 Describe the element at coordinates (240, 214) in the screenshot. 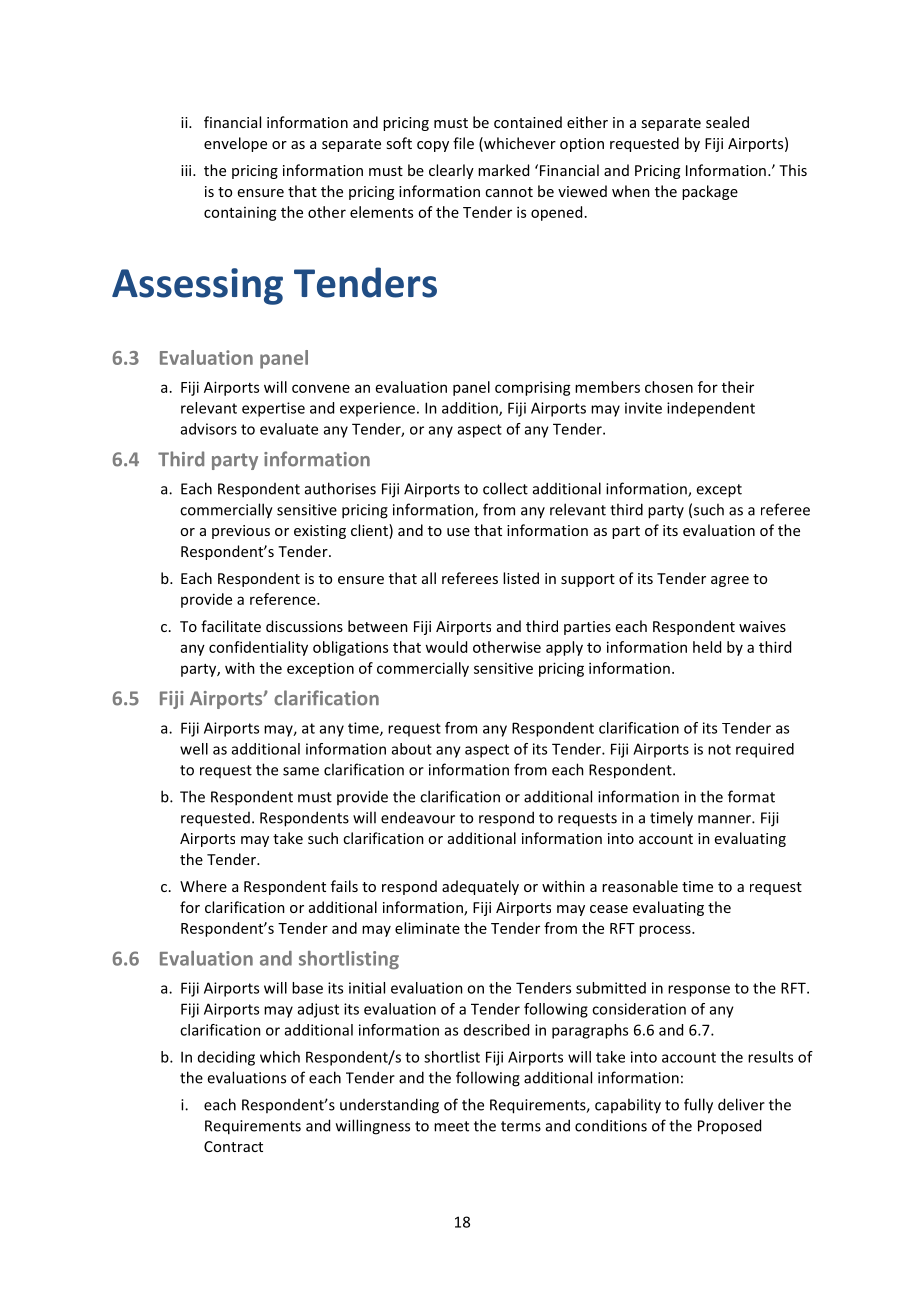

I see `containing` at that location.
